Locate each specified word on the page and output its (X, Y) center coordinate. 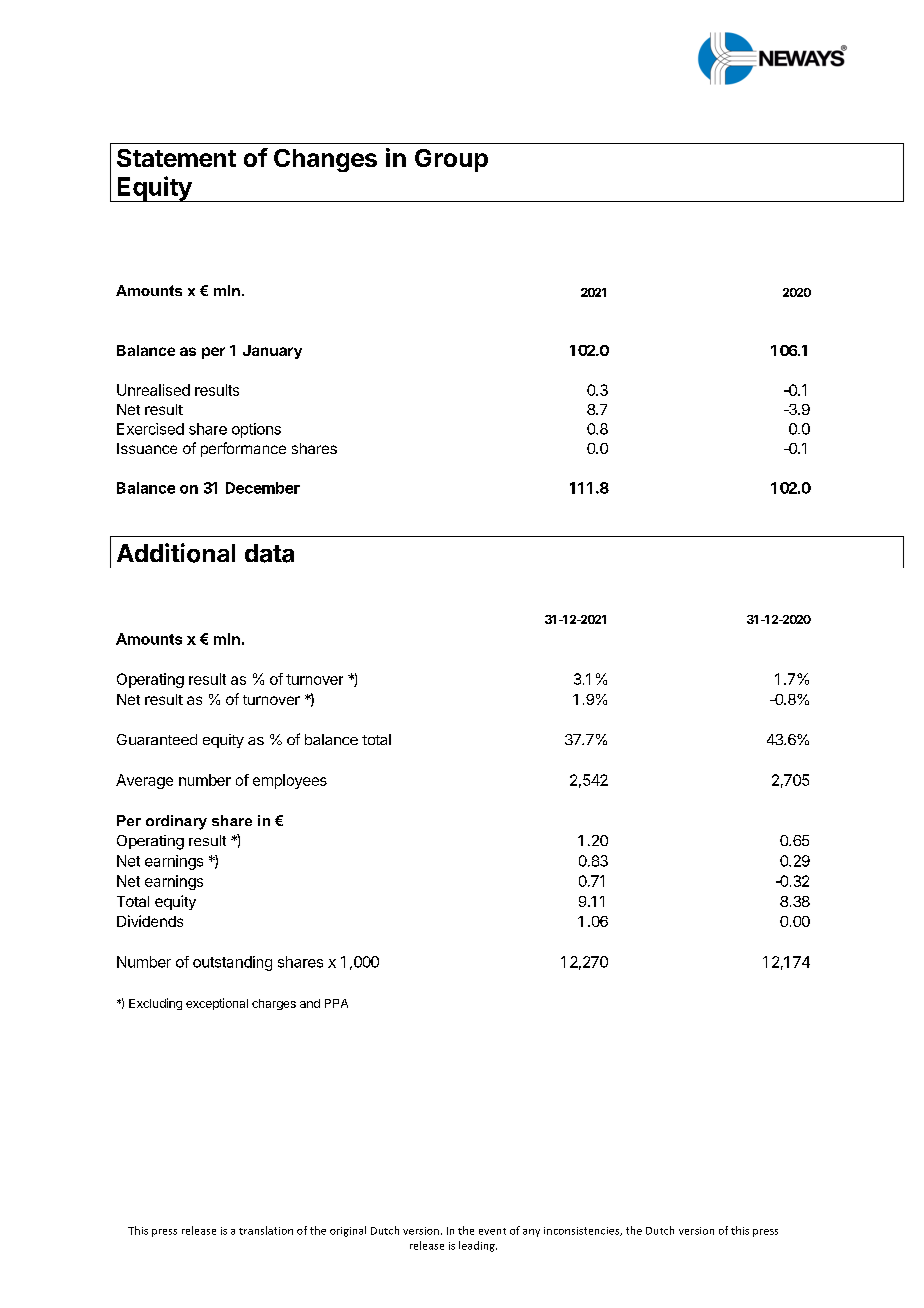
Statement (176, 158)
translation (266, 1230)
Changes (325, 160)
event (492, 1231)
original (348, 1231)
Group (451, 160)
